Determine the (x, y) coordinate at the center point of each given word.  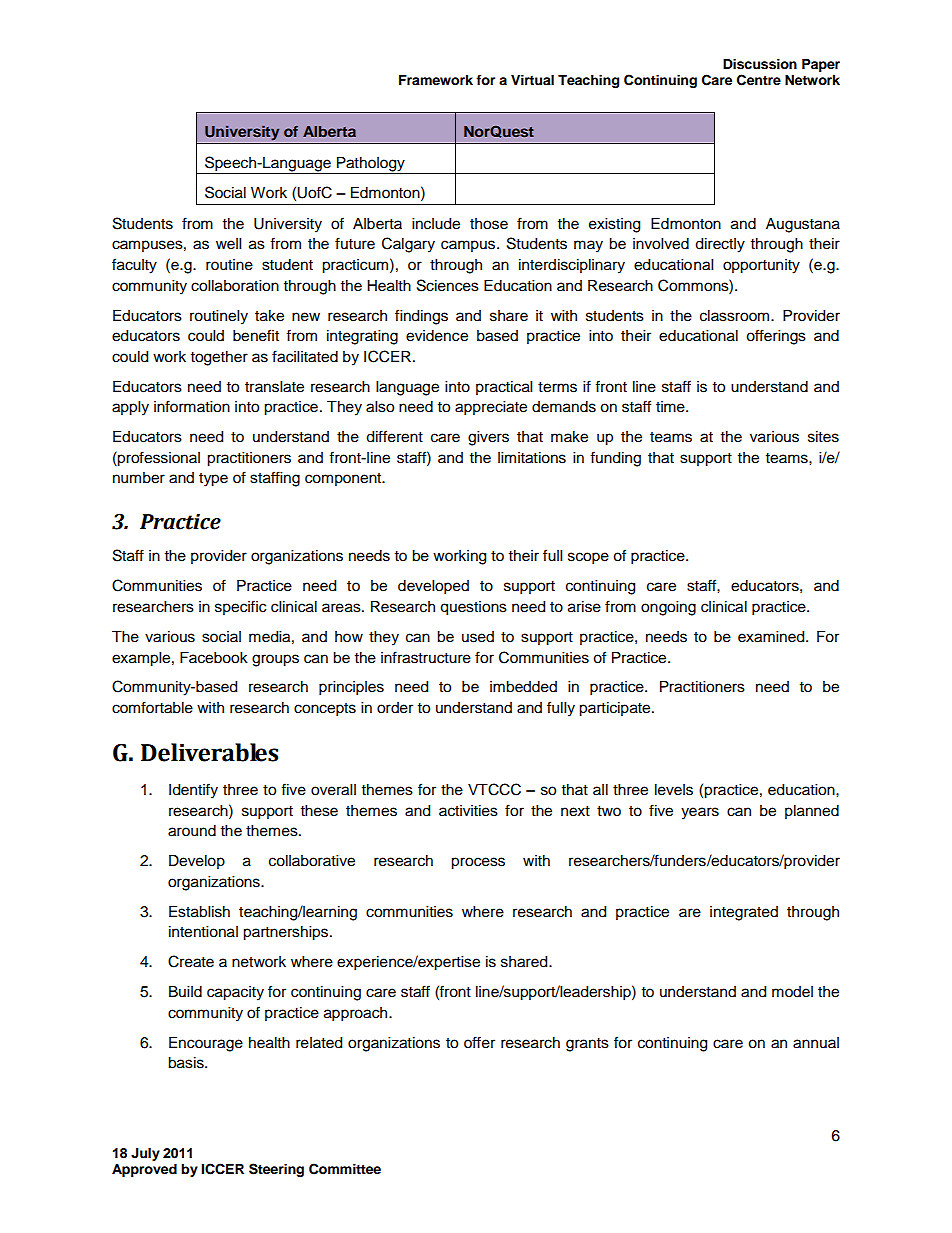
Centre (759, 80)
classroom (736, 316)
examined (772, 637)
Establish (199, 912)
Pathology (371, 164)
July (145, 1154)
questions (473, 608)
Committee (345, 1169)
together (219, 358)
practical (504, 388)
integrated (744, 913)
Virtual (532, 80)
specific (240, 607)
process (478, 863)
